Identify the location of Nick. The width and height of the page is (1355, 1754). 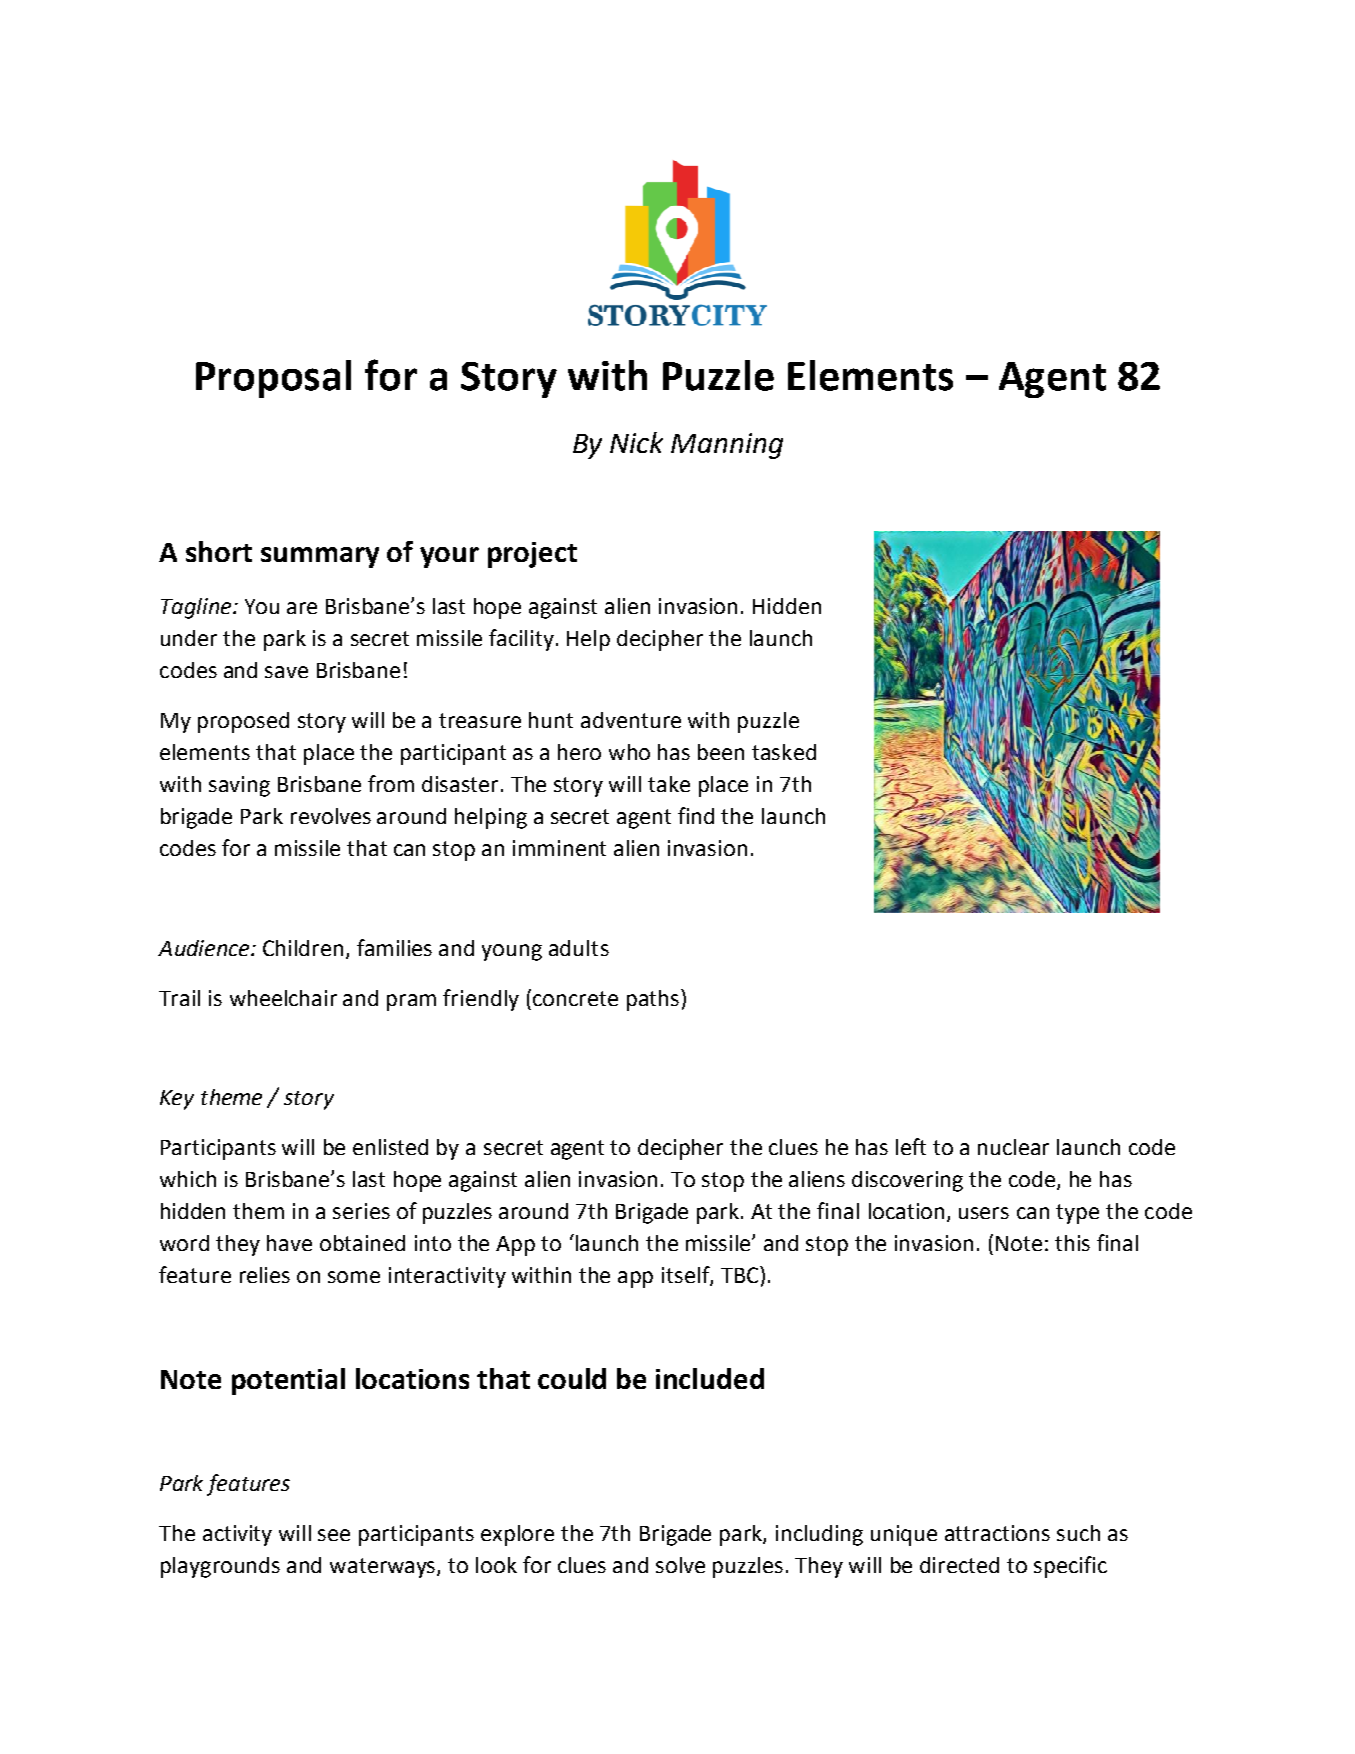
(636, 442).
